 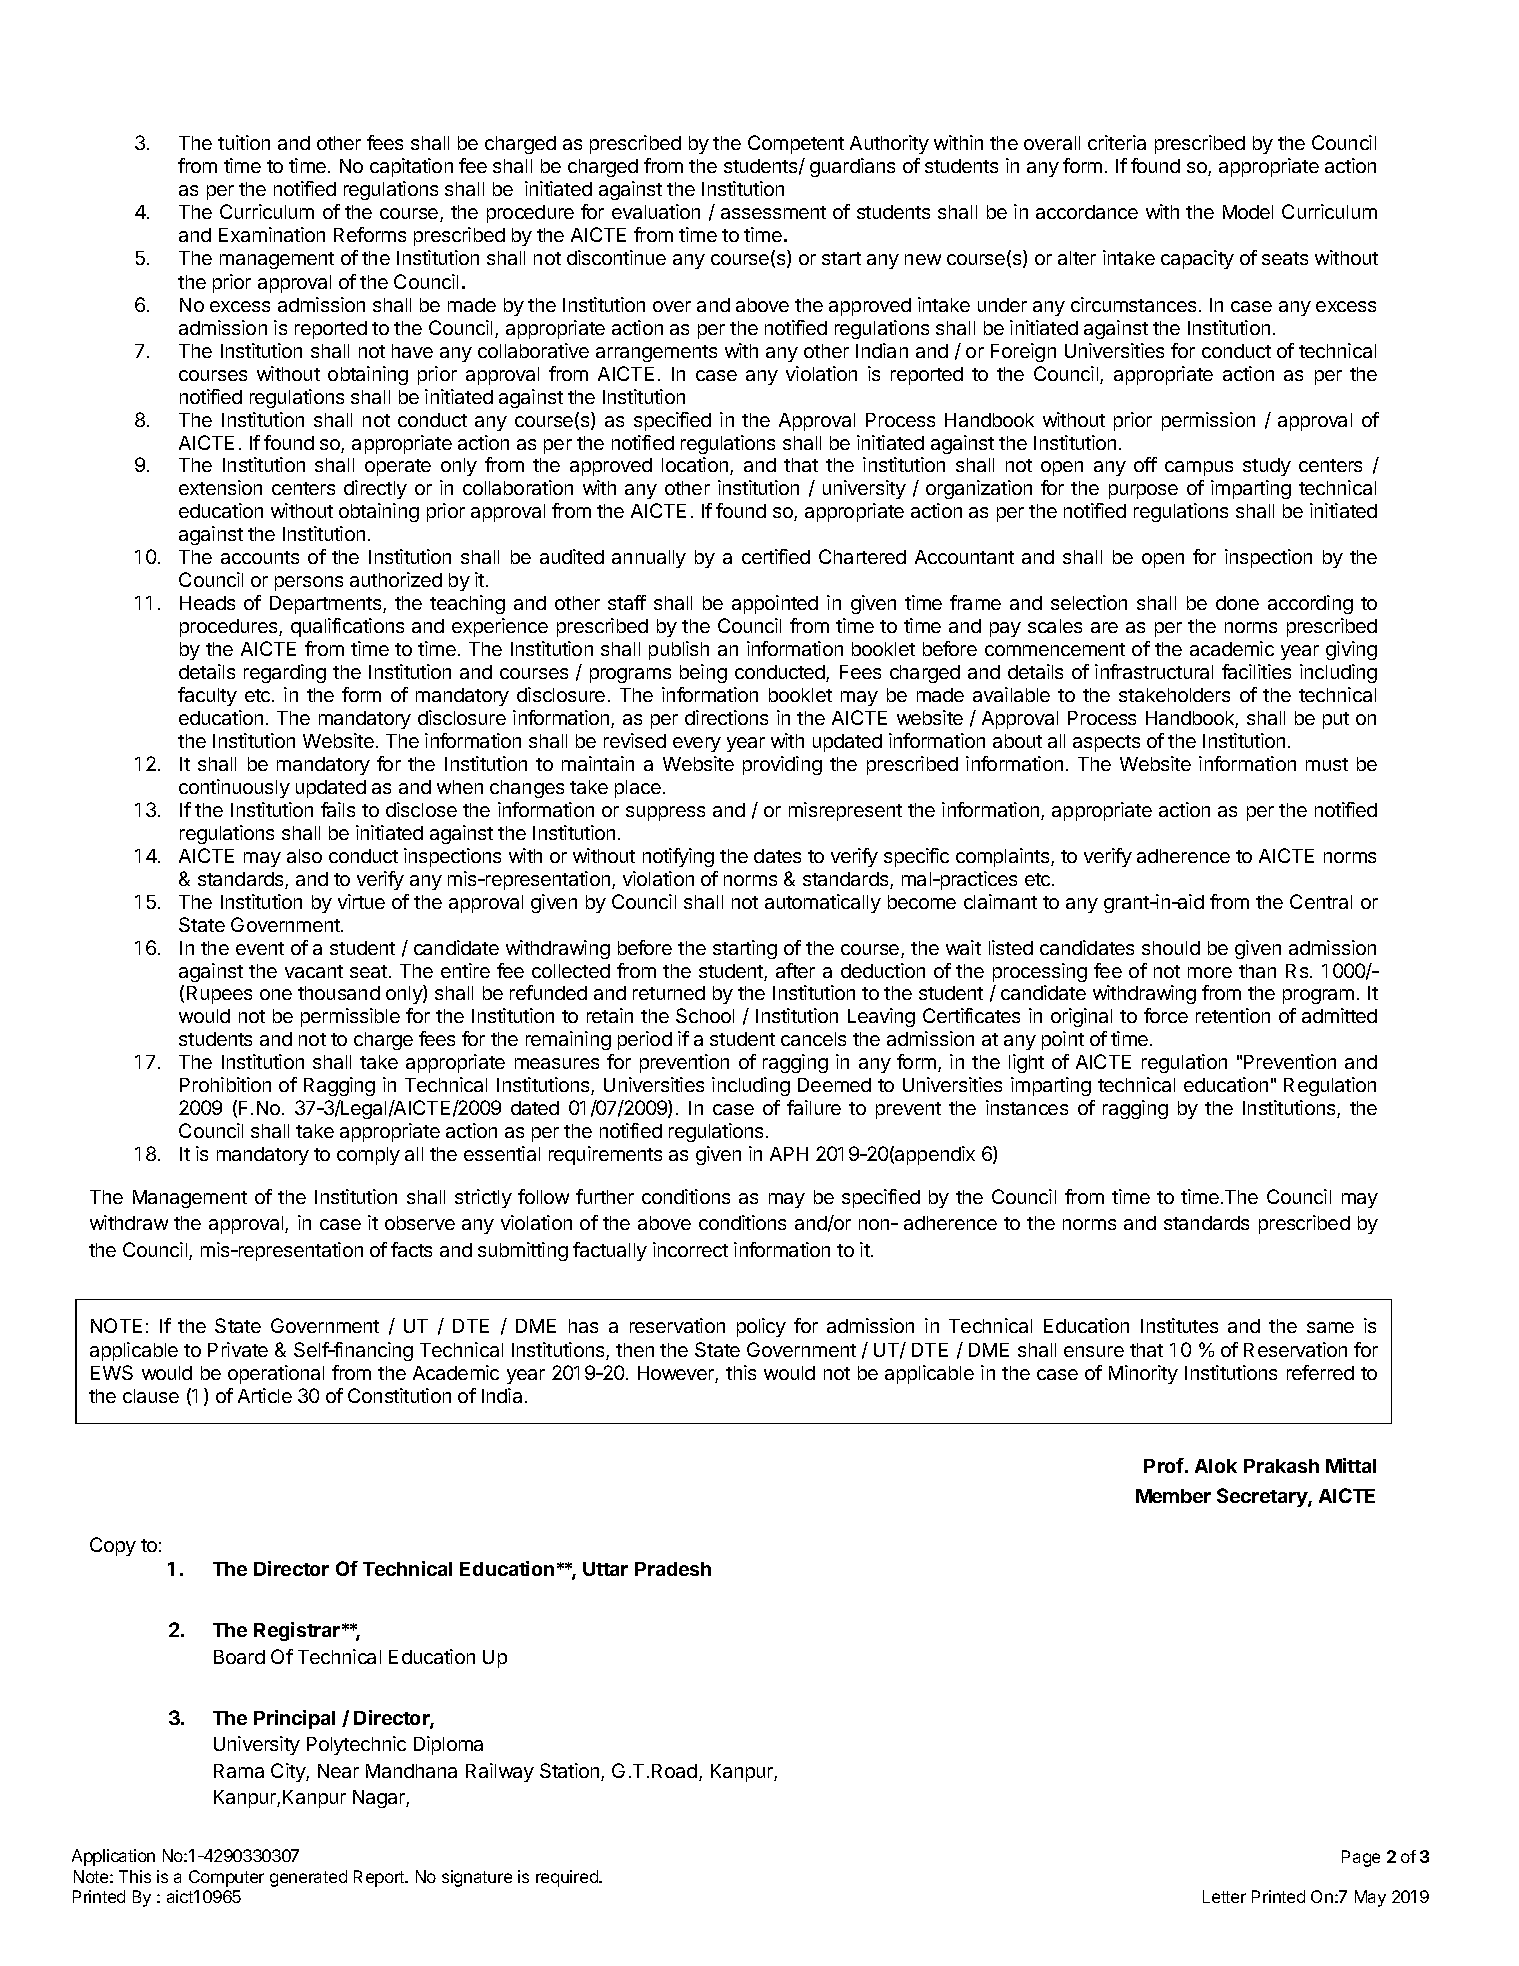 I want to click on retention, so click(x=1233, y=1015).
